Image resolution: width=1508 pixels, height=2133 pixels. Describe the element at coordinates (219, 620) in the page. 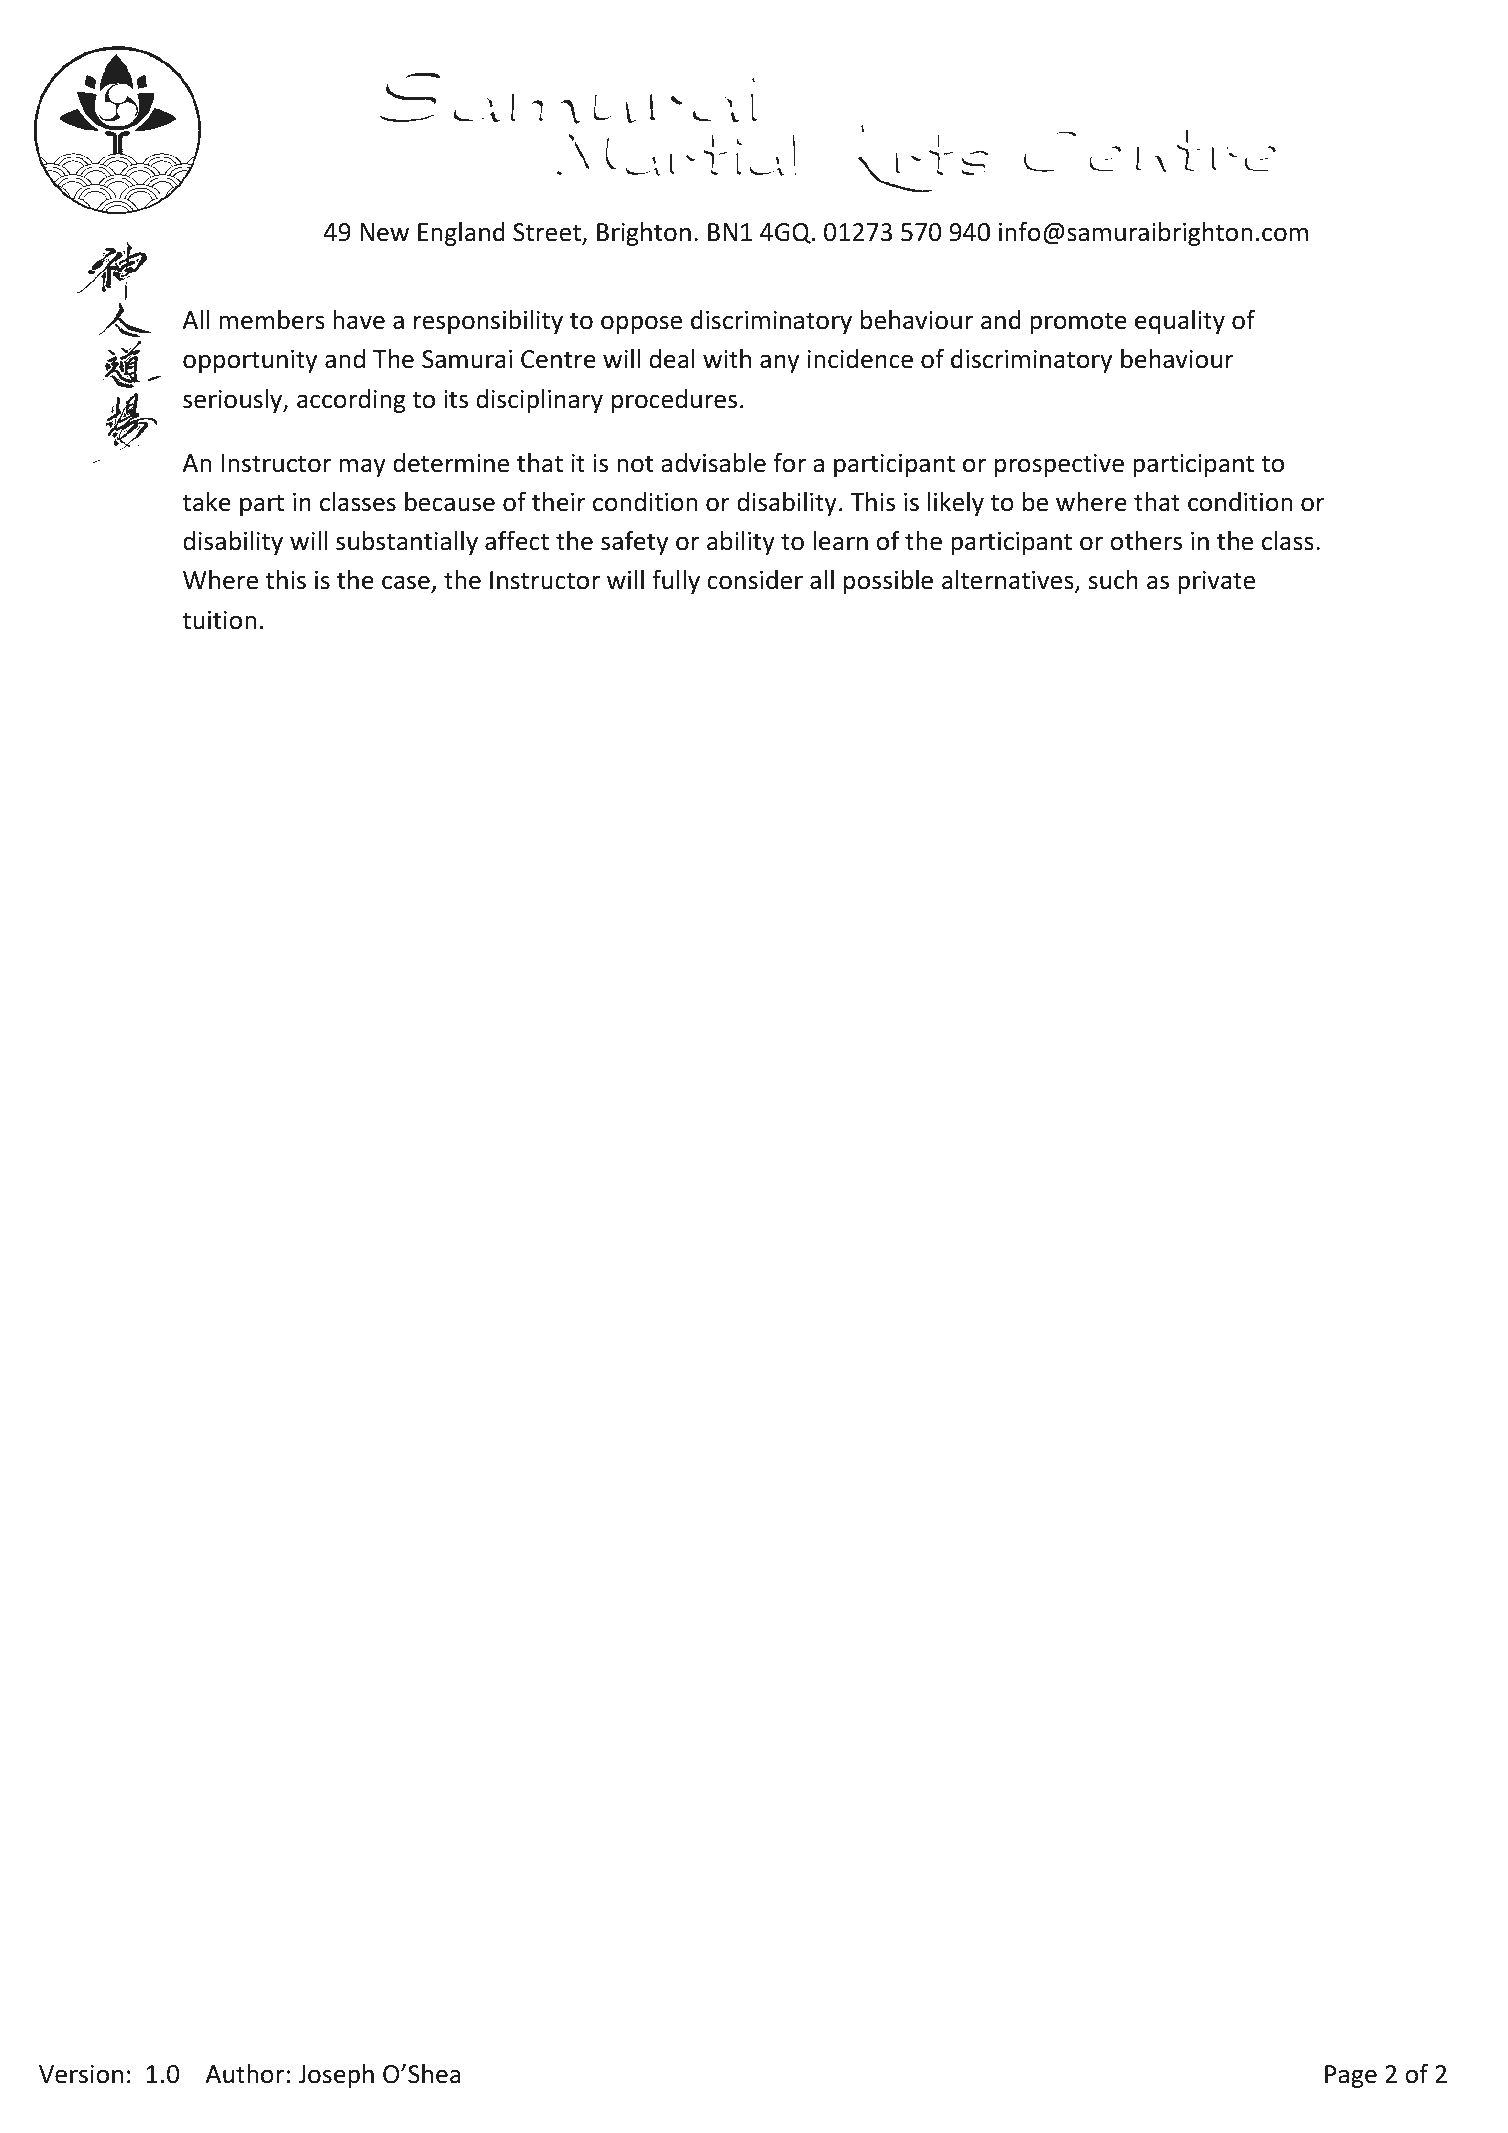

I see `tuition` at that location.
